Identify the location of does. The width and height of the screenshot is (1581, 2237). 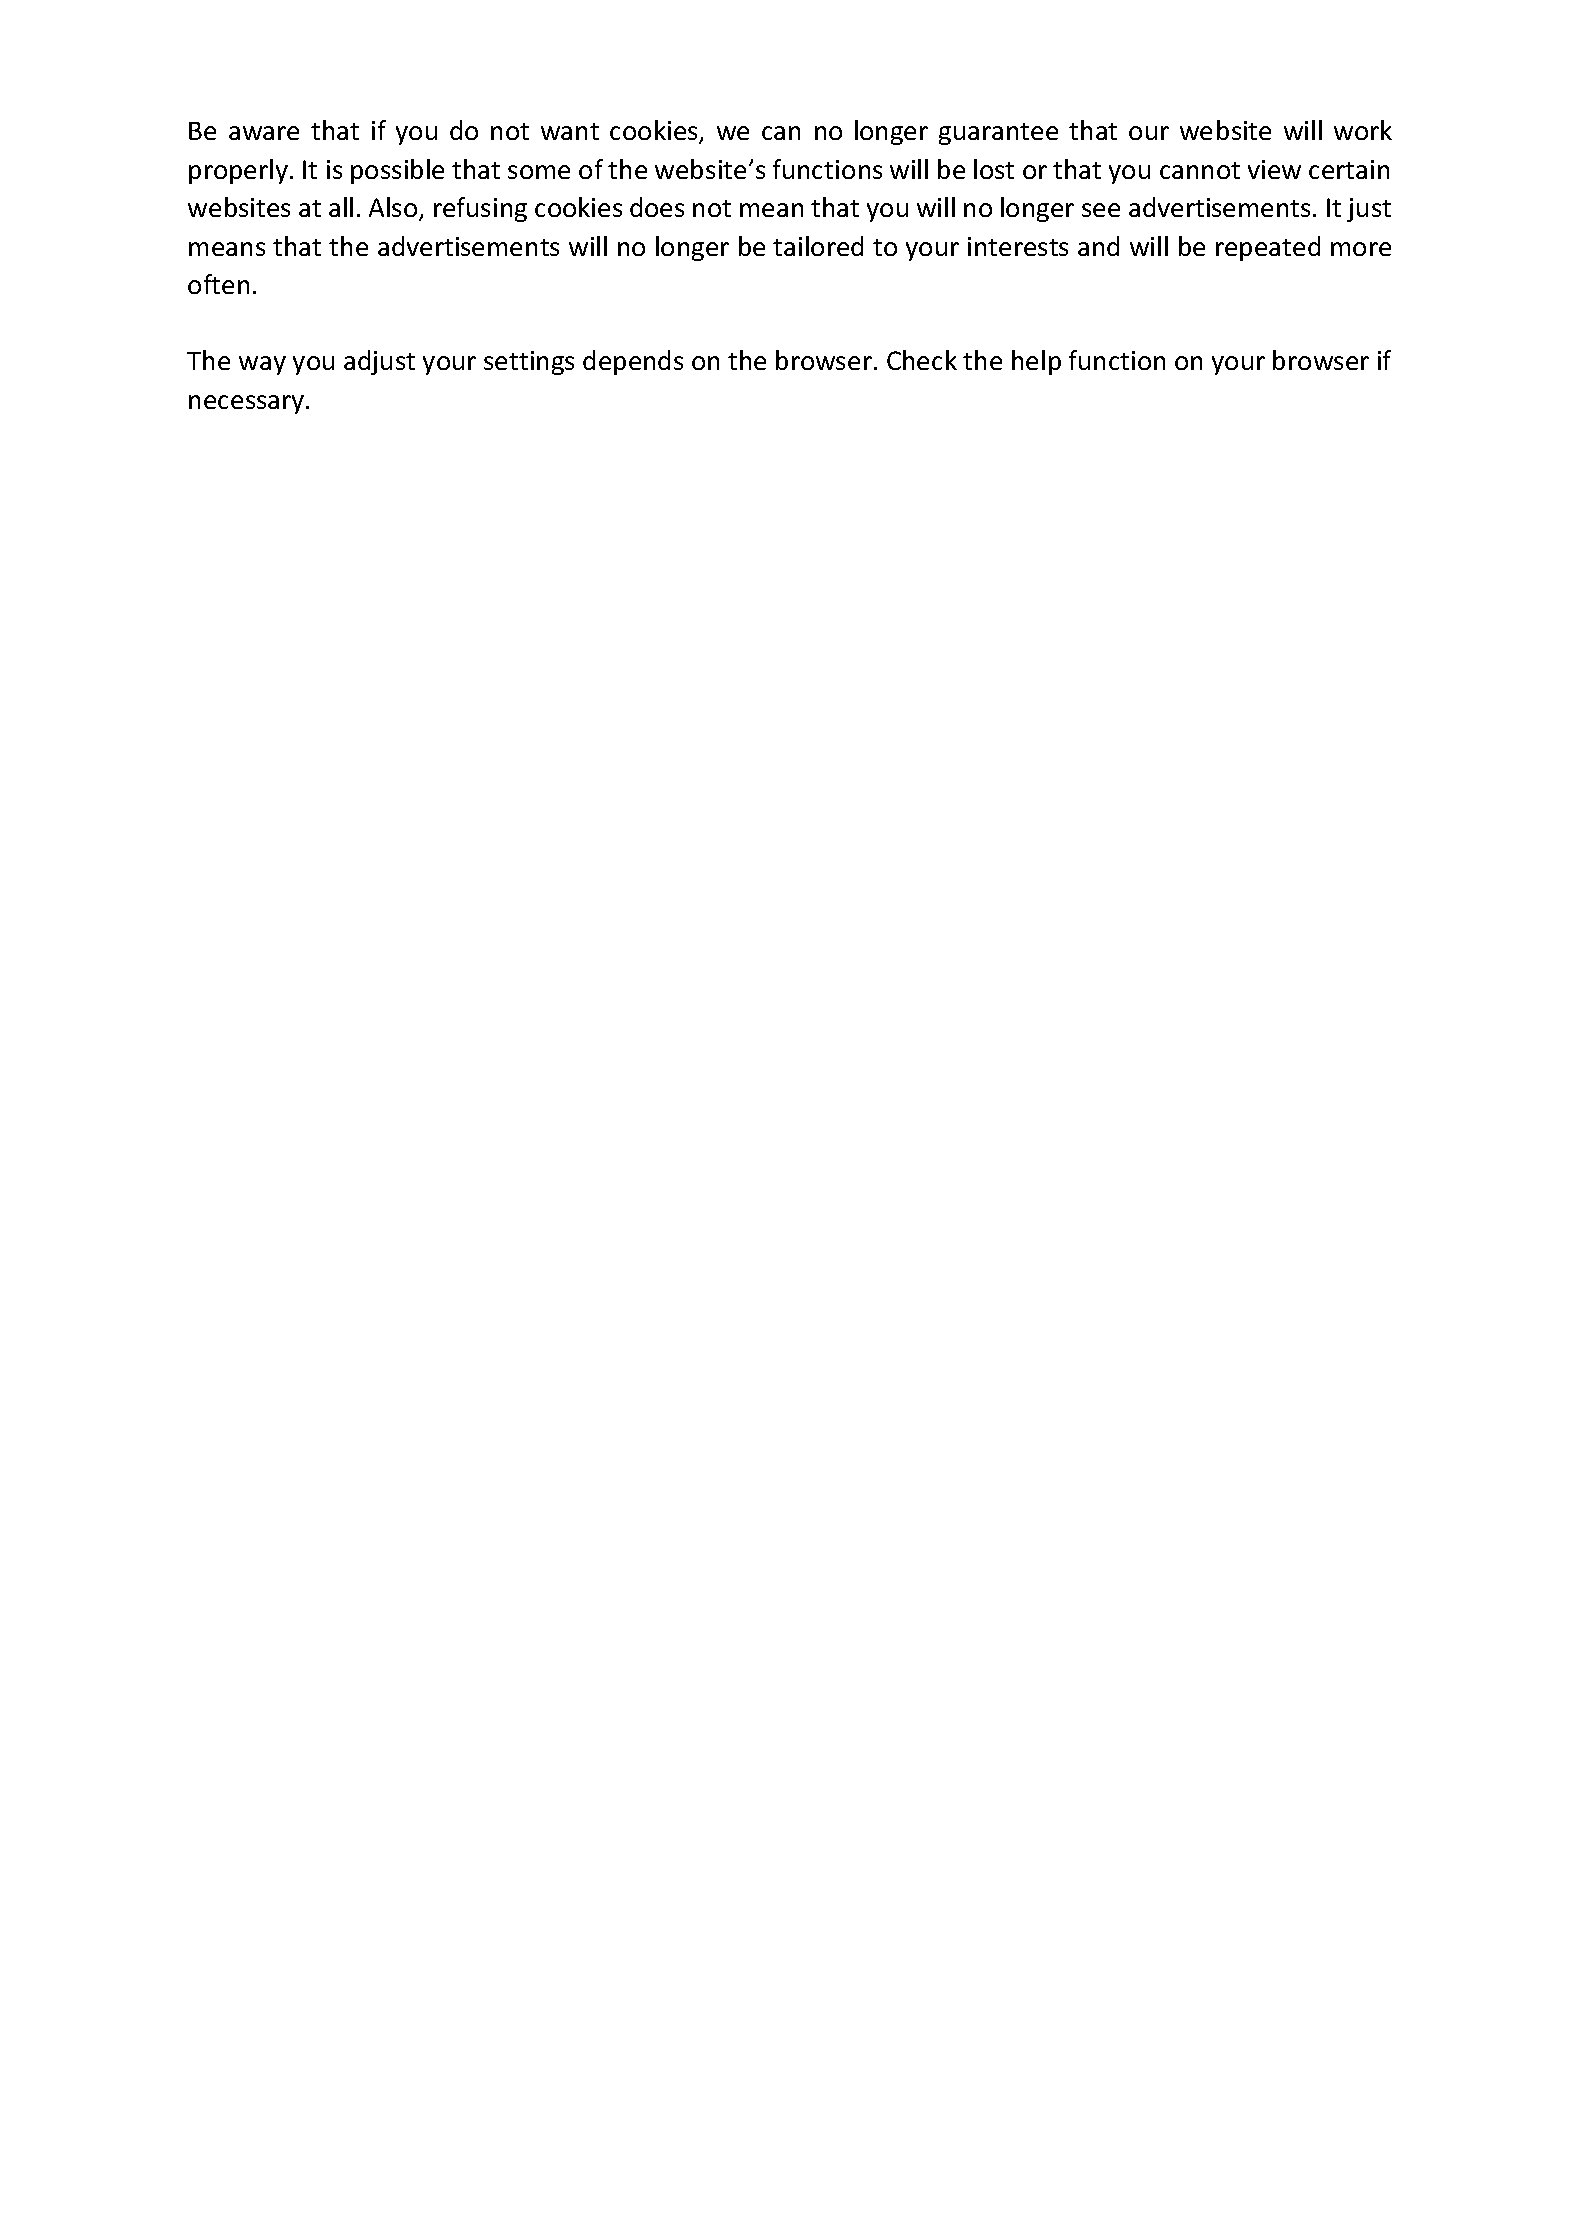
(657, 207).
